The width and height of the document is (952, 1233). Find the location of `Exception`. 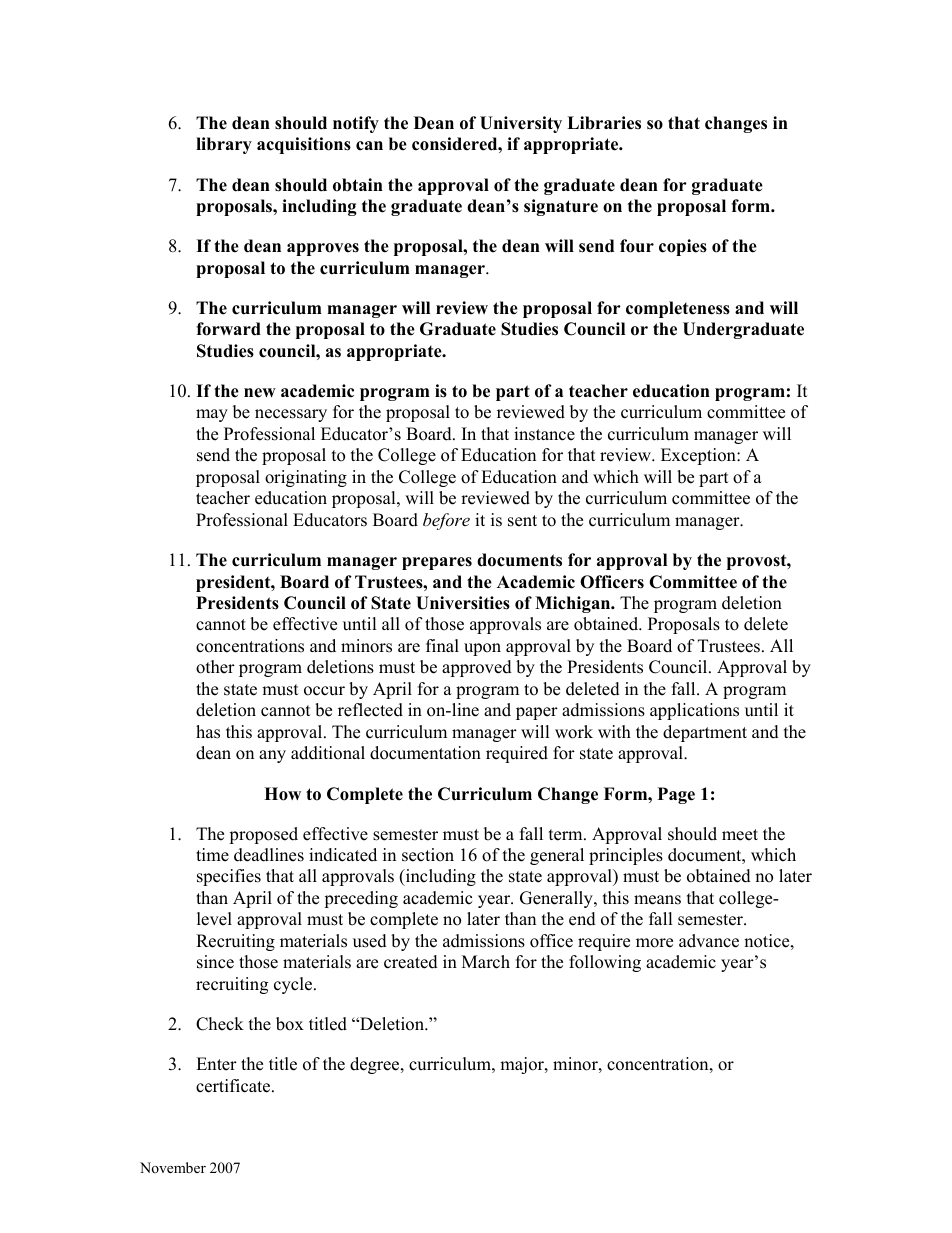

Exception is located at coordinates (699, 456).
